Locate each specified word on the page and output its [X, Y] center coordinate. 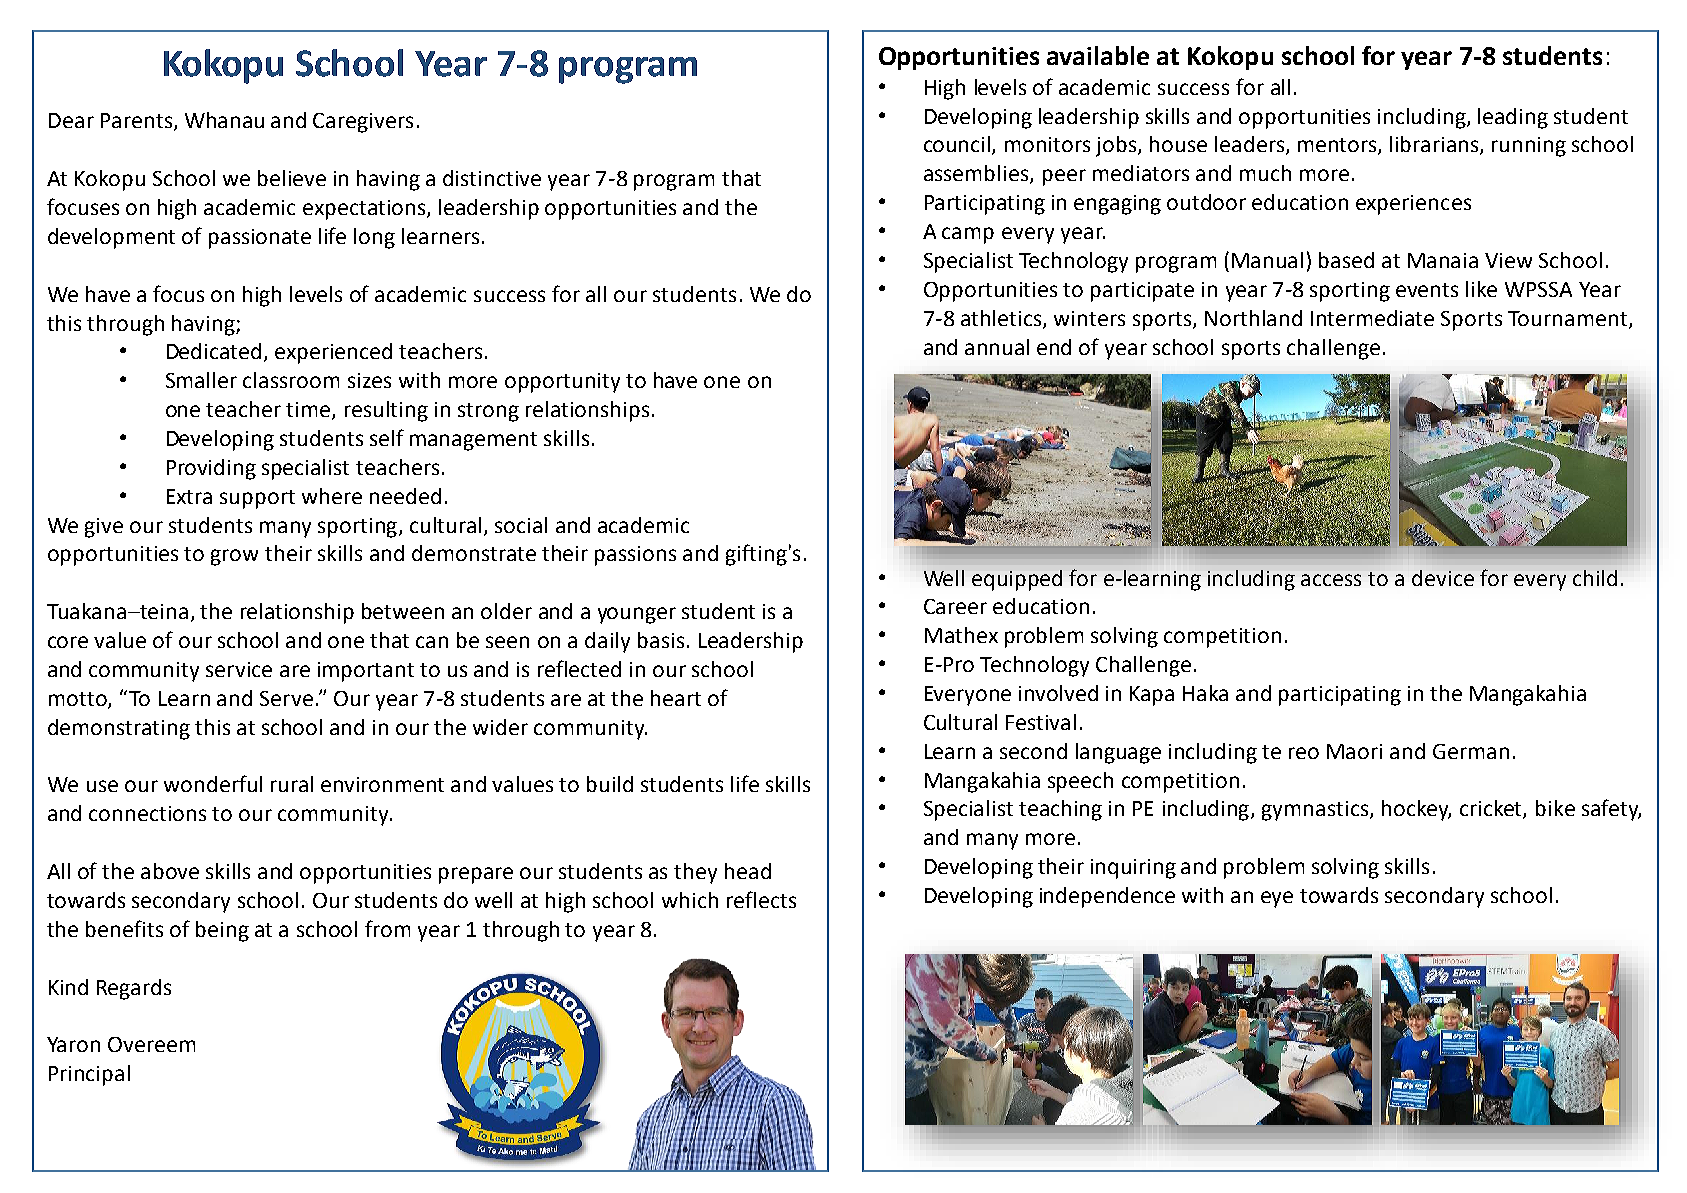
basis [661, 640]
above [170, 871]
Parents [138, 122]
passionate [260, 239]
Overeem [151, 1044]
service [239, 669]
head [748, 871]
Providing [211, 469]
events [1427, 290]
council [958, 145]
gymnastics [1316, 811]
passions [635, 556]
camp [968, 235]
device [1443, 578]
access [1331, 580]
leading [1513, 118]
